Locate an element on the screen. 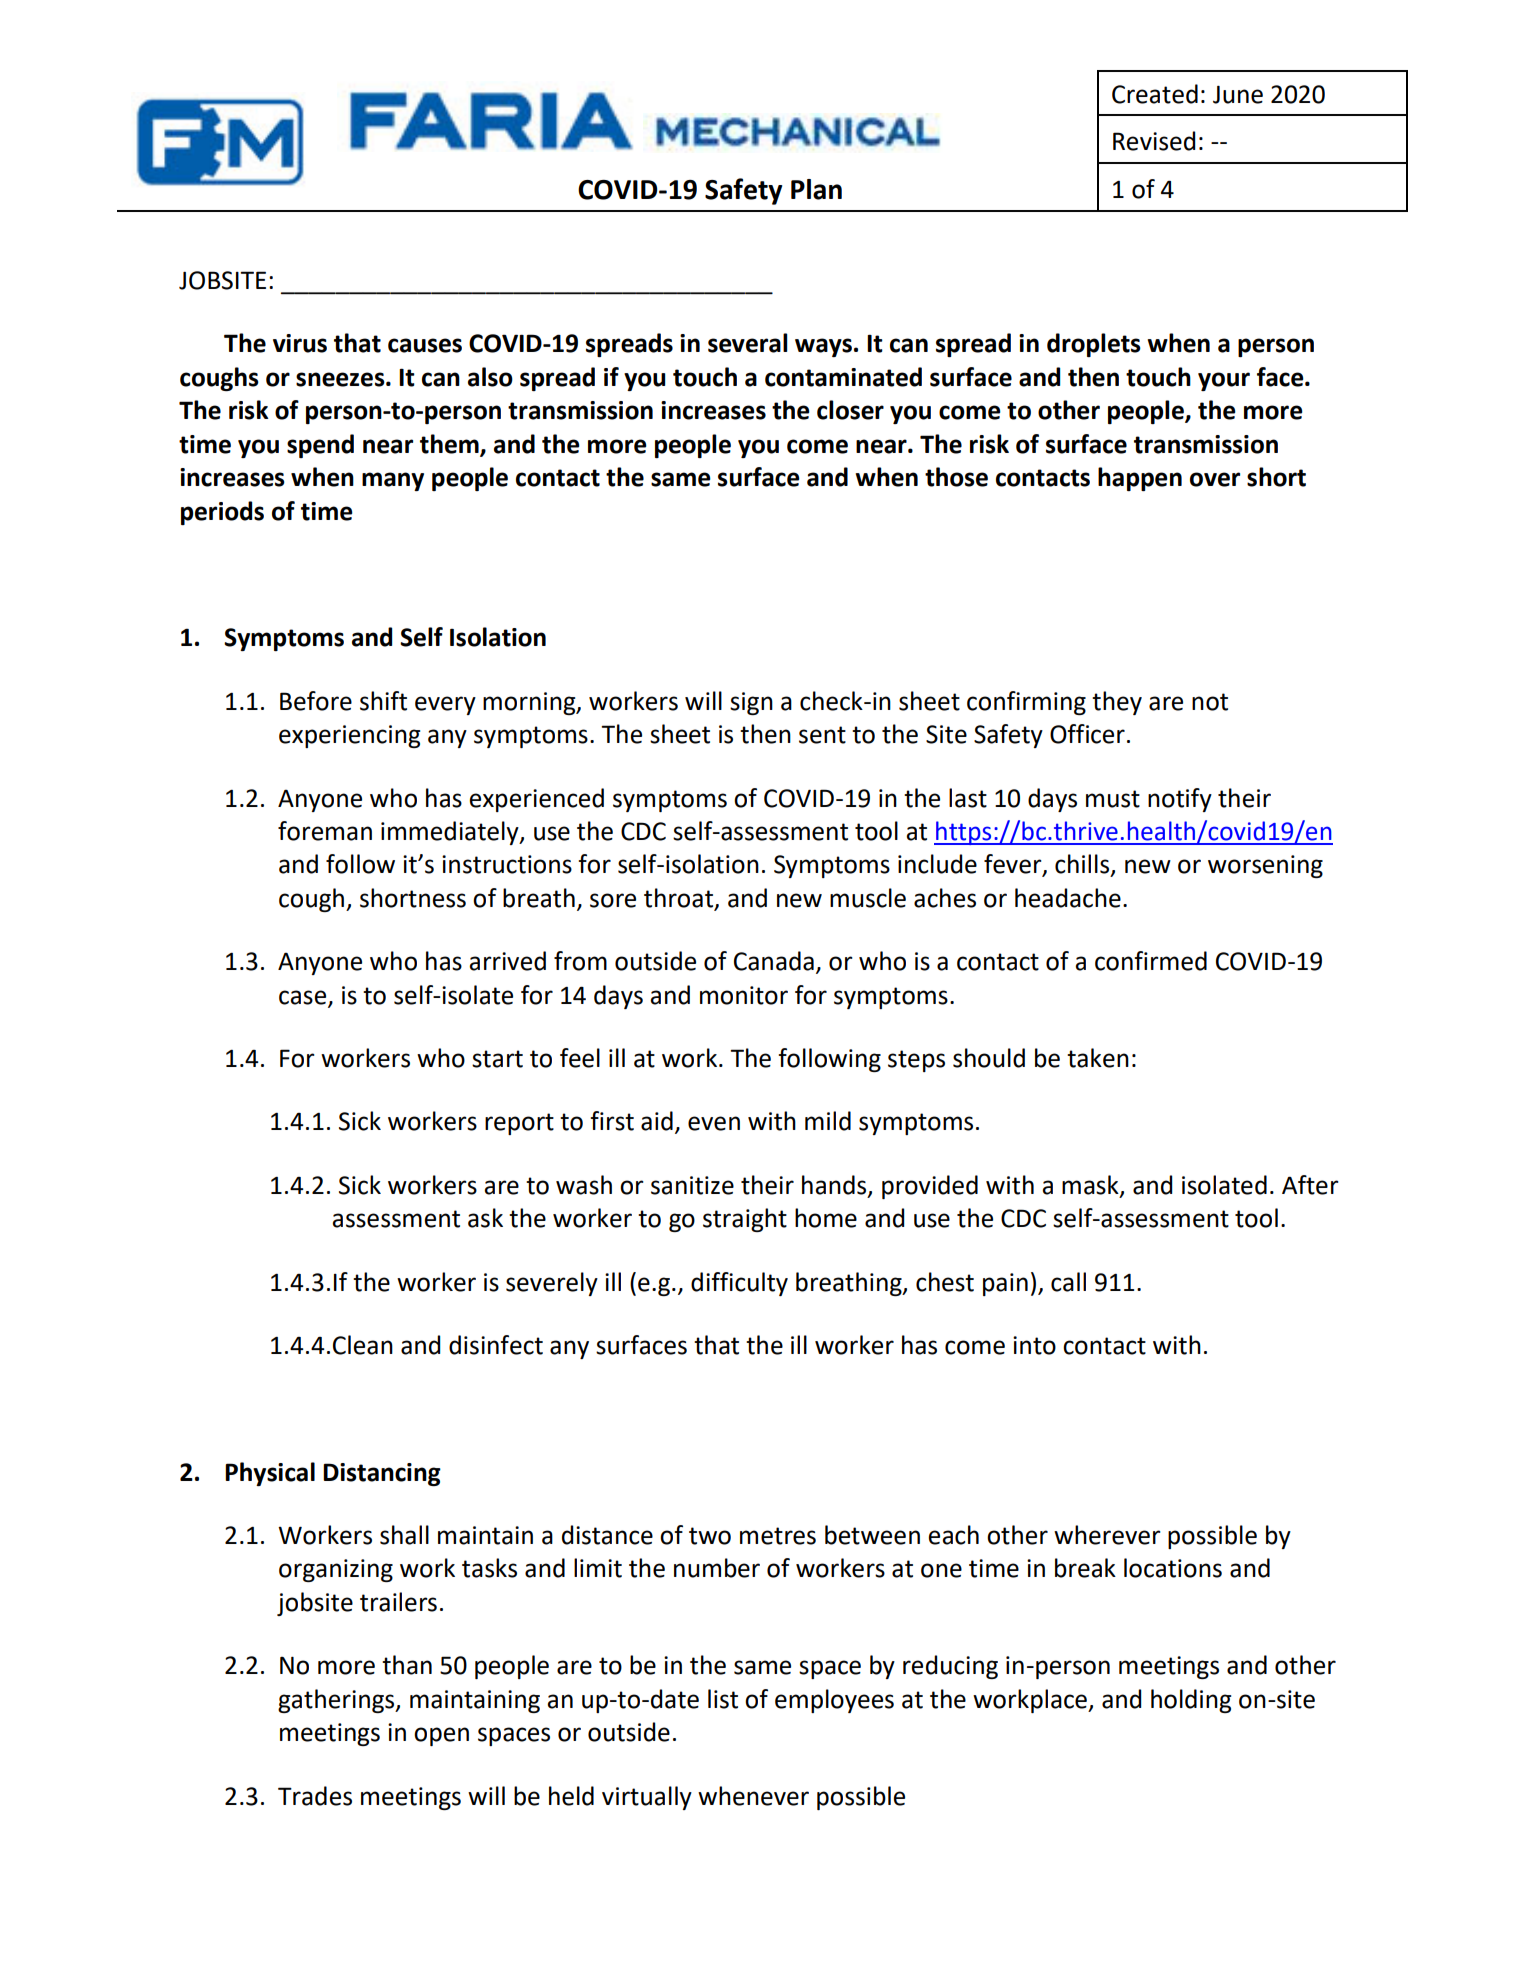  holding is located at coordinates (1191, 1701).
